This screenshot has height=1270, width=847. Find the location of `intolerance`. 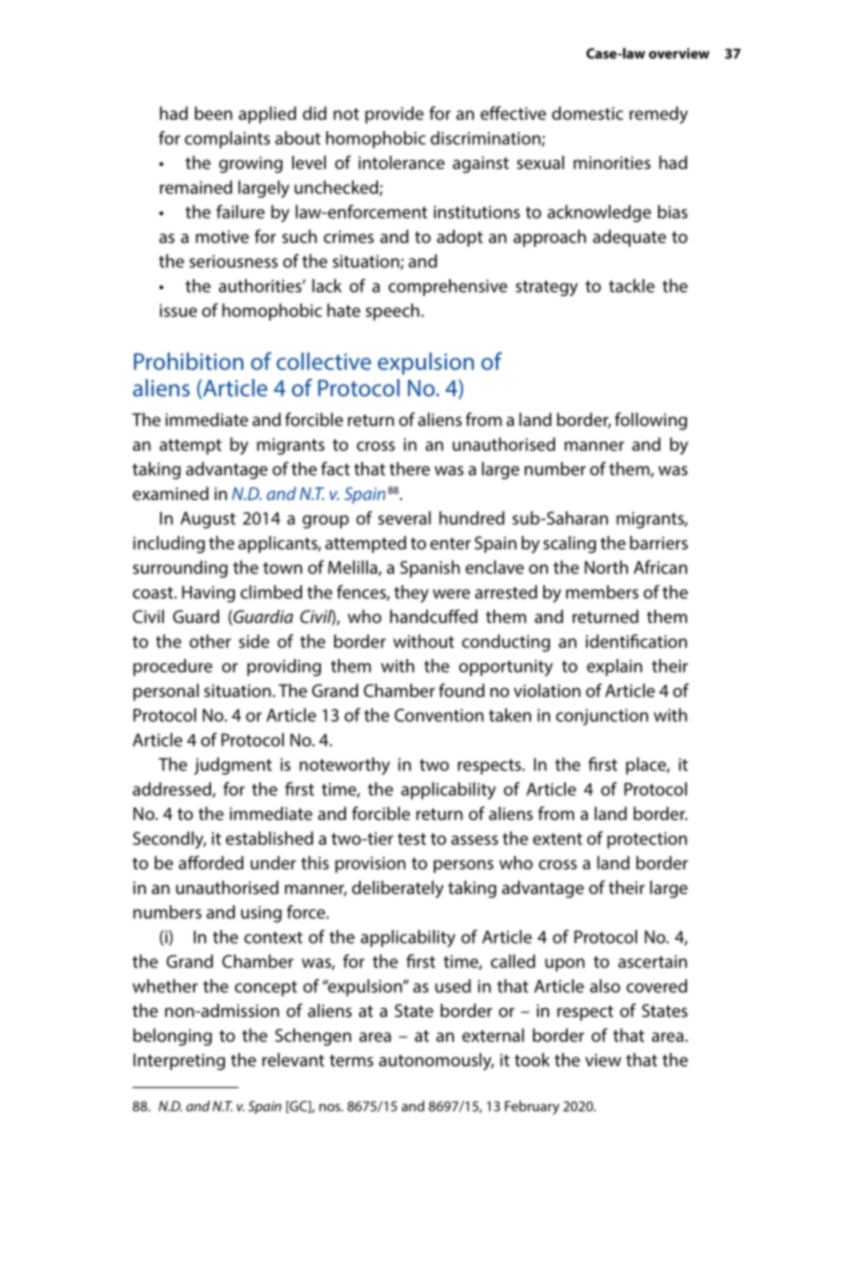

intolerance is located at coordinates (401, 162).
